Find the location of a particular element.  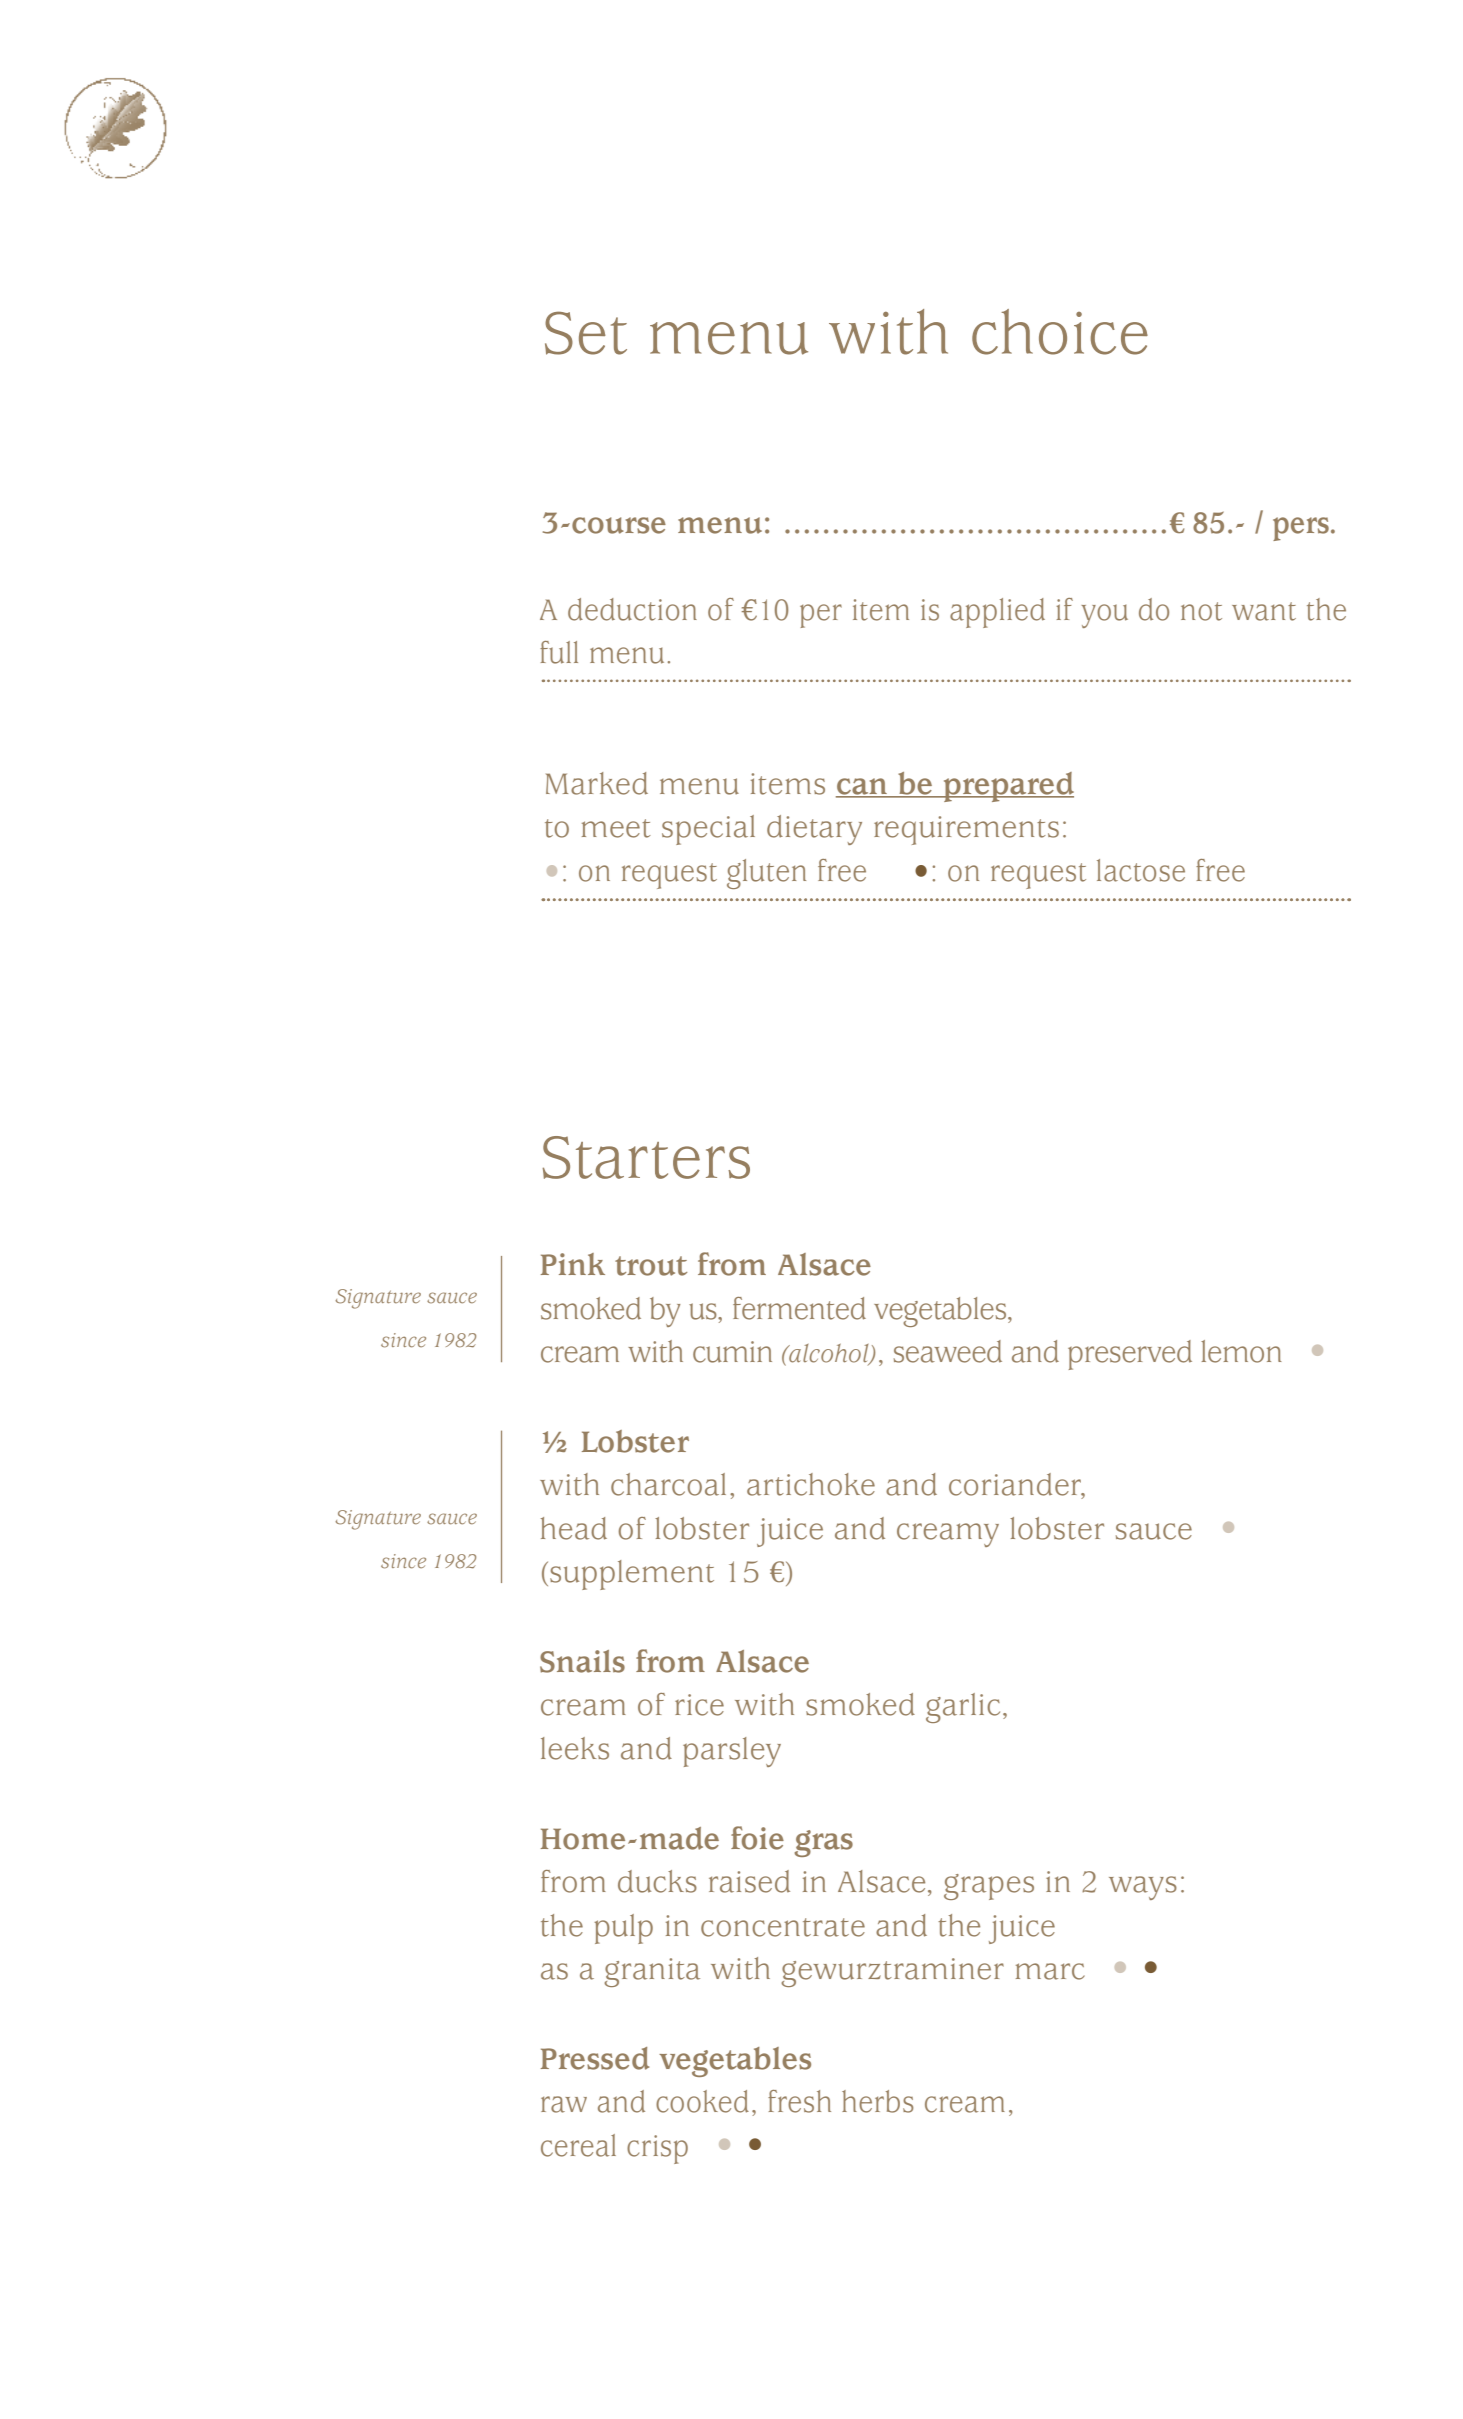

preserved is located at coordinates (1130, 1355).
